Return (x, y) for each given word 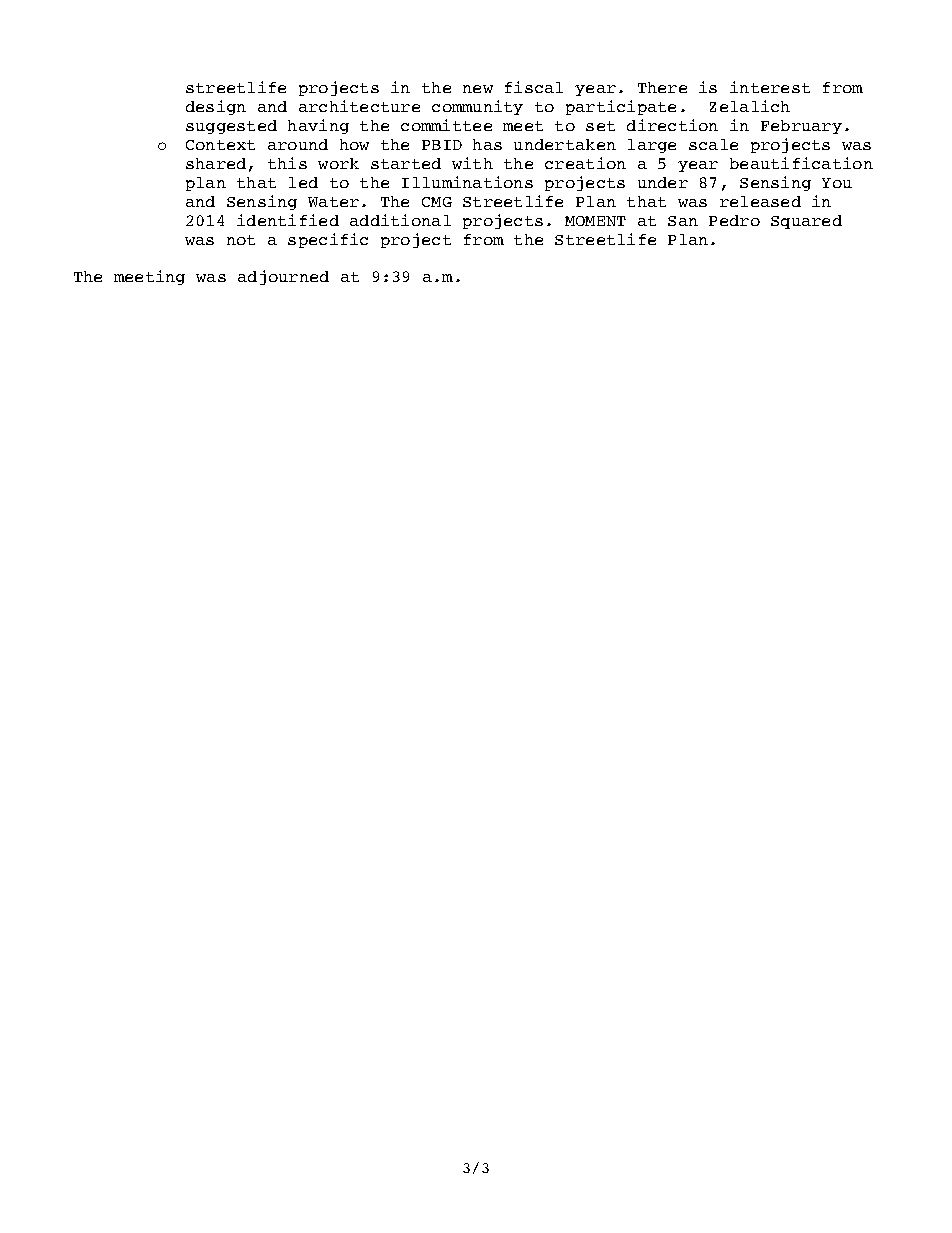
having (318, 126)
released (760, 201)
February (801, 127)
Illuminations (467, 182)
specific (328, 240)
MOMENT (595, 221)
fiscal (534, 87)
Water (333, 202)
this (287, 163)
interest (770, 87)
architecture (359, 106)
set (600, 126)
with (472, 163)
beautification (801, 163)
